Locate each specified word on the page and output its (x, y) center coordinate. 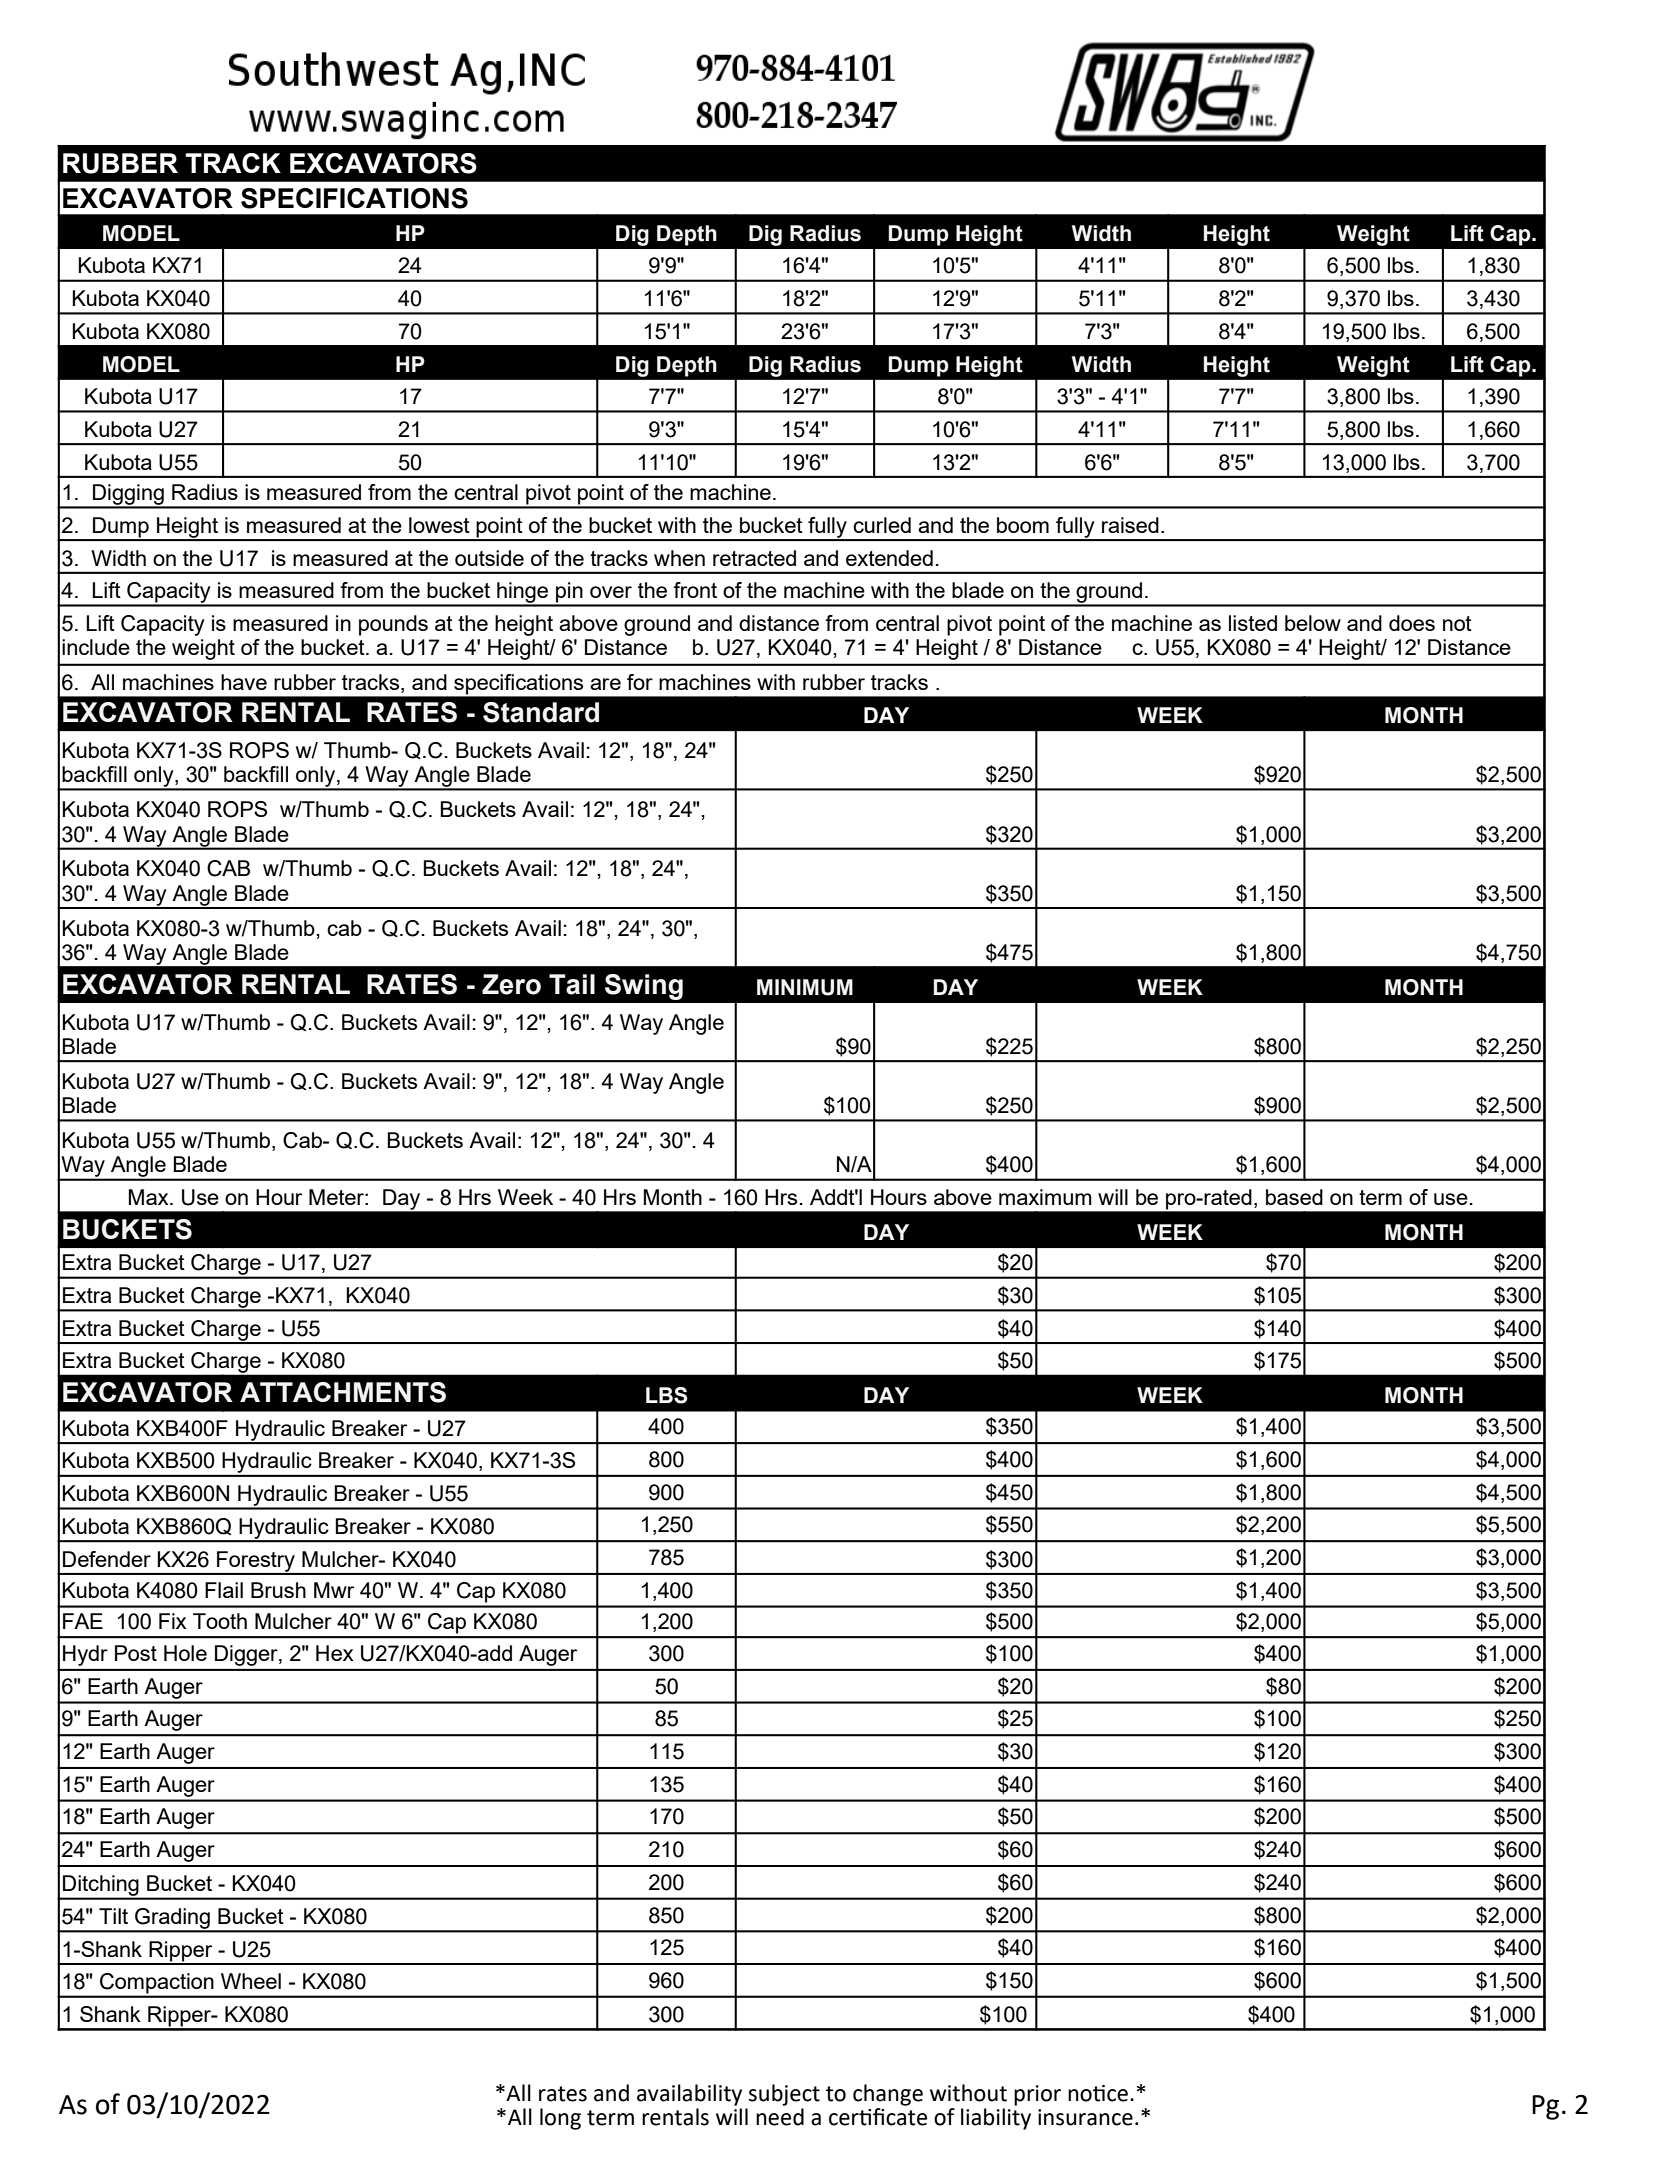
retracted (754, 558)
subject (784, 2095)
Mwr (334, 1590)
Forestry (256, 1562)
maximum (1045, 1197)
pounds (393, 625)
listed (1253, 623)
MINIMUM (805, 987)
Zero (511, 984)
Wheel (251, 1981)
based (1294, 1197)
